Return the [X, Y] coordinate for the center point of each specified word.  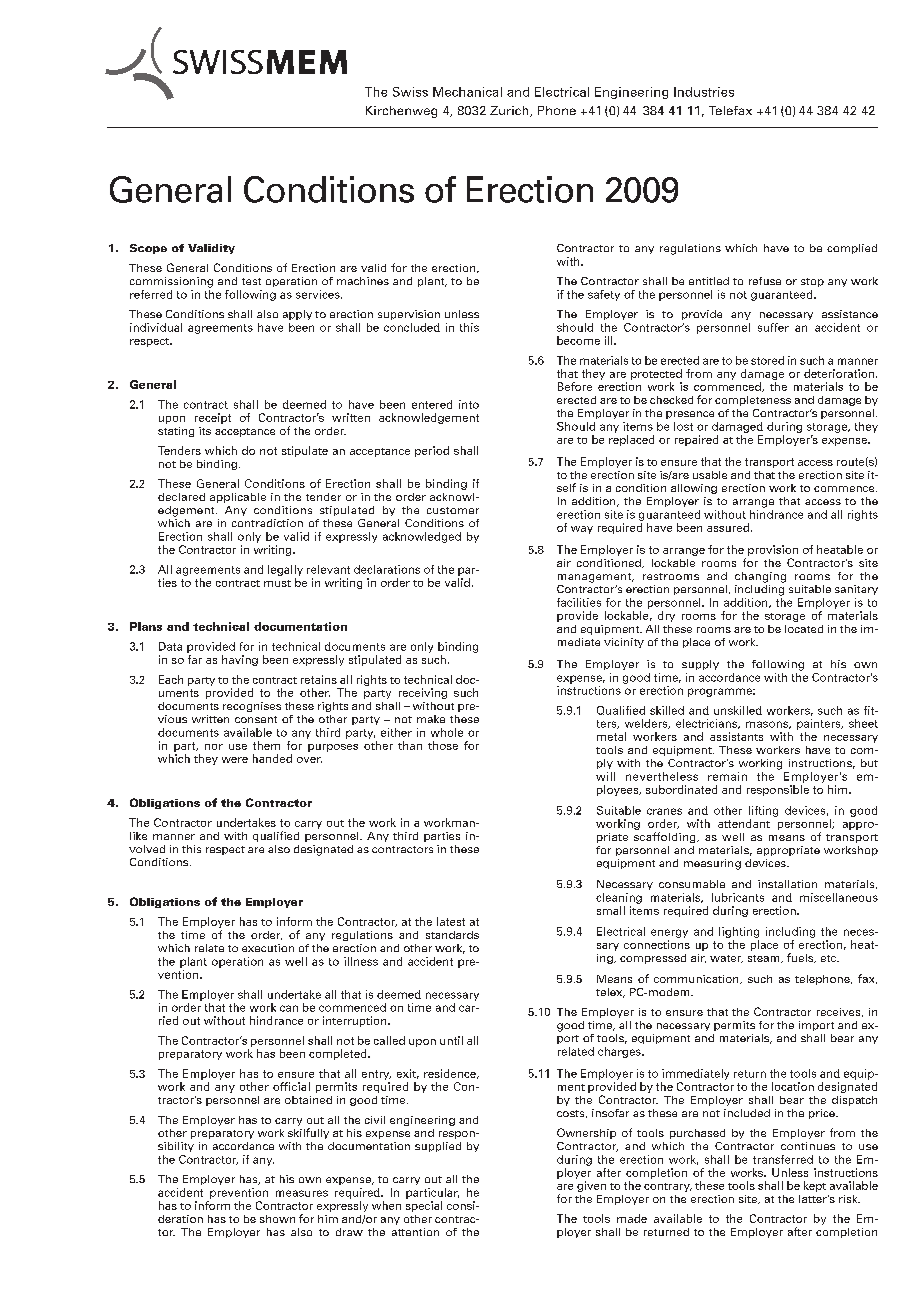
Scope [148, 249]
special [424, 1206]
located [804, 629]
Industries [704, 92]
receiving [423, 693]
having [240, 660]
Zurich [510, 111]
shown [277, 1219]
